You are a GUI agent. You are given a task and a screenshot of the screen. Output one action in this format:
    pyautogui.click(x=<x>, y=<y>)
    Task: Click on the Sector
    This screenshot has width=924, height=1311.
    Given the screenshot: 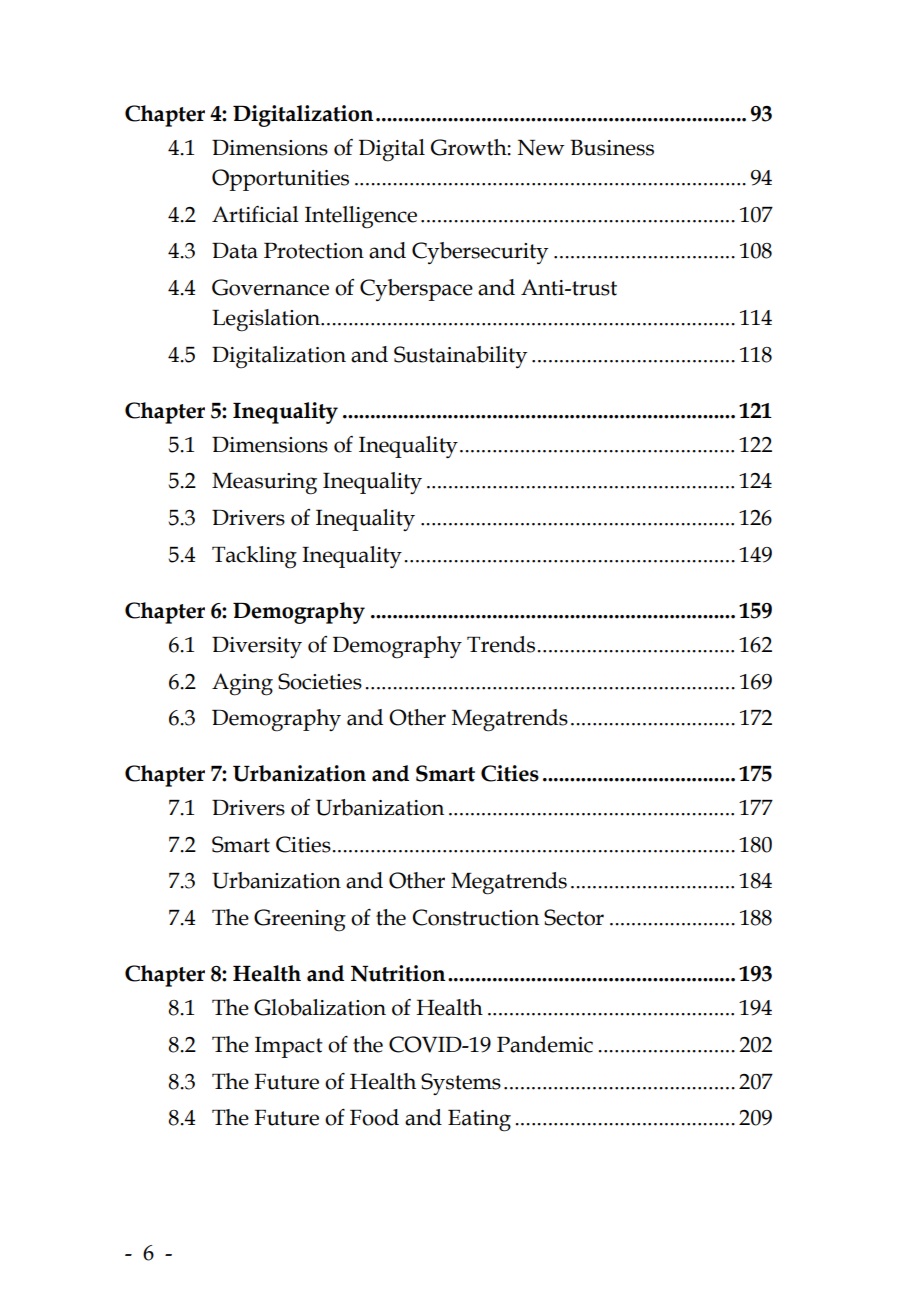 What is the action you would take?
    pyautogui.click(x=574, y=917)
